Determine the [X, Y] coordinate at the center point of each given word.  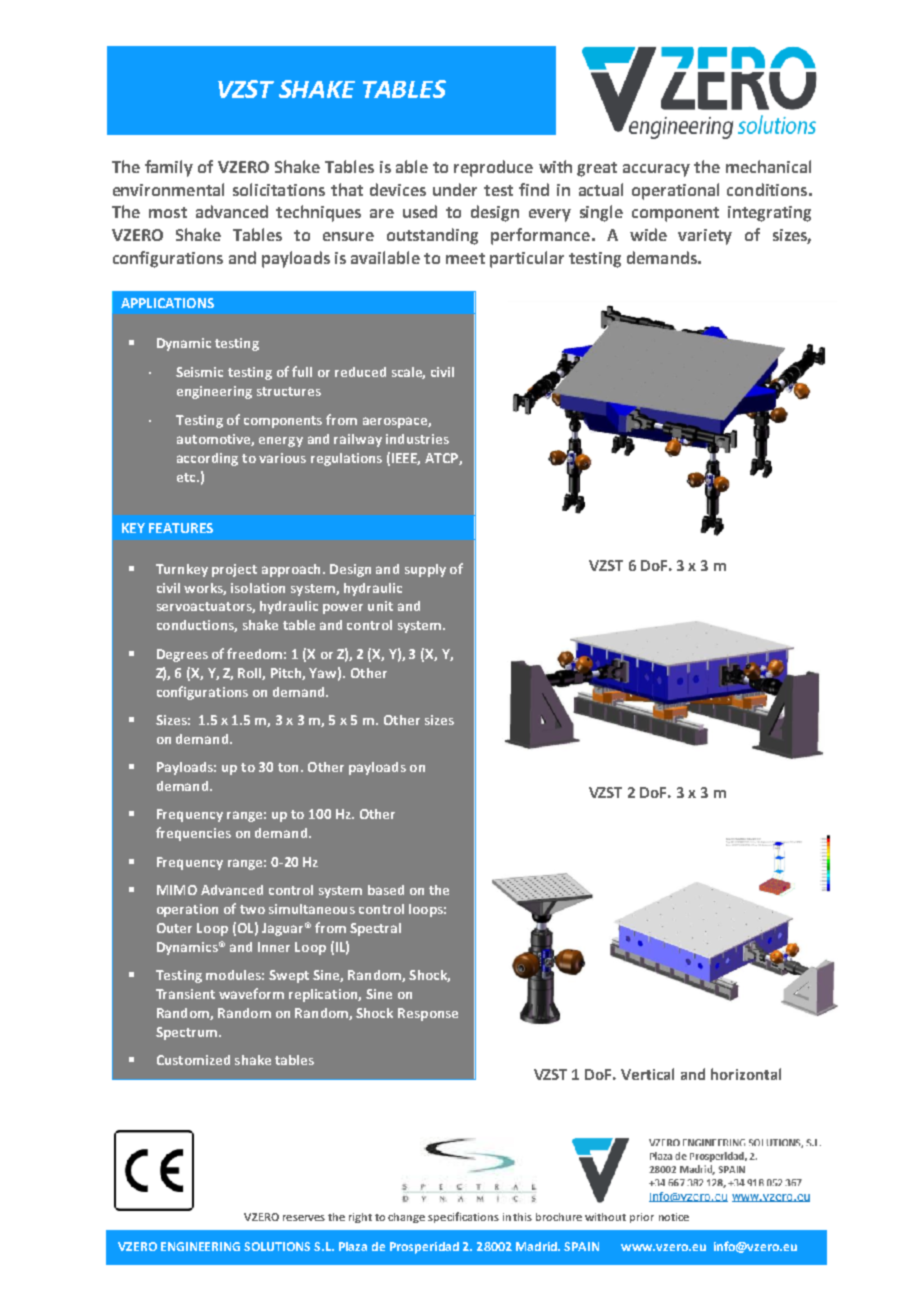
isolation [258, 588]
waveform [251, 993]
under [455, 189]
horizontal [746, 1074]
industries [417, 439]
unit [380, 606]
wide [648, 234]
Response [428, 1014]
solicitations [279, 189]
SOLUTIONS [277, 1246]
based [386, 890]
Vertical [647, 1074]
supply [425, 570]
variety [705, 237]
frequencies [193, 834]
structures [289, 391]
